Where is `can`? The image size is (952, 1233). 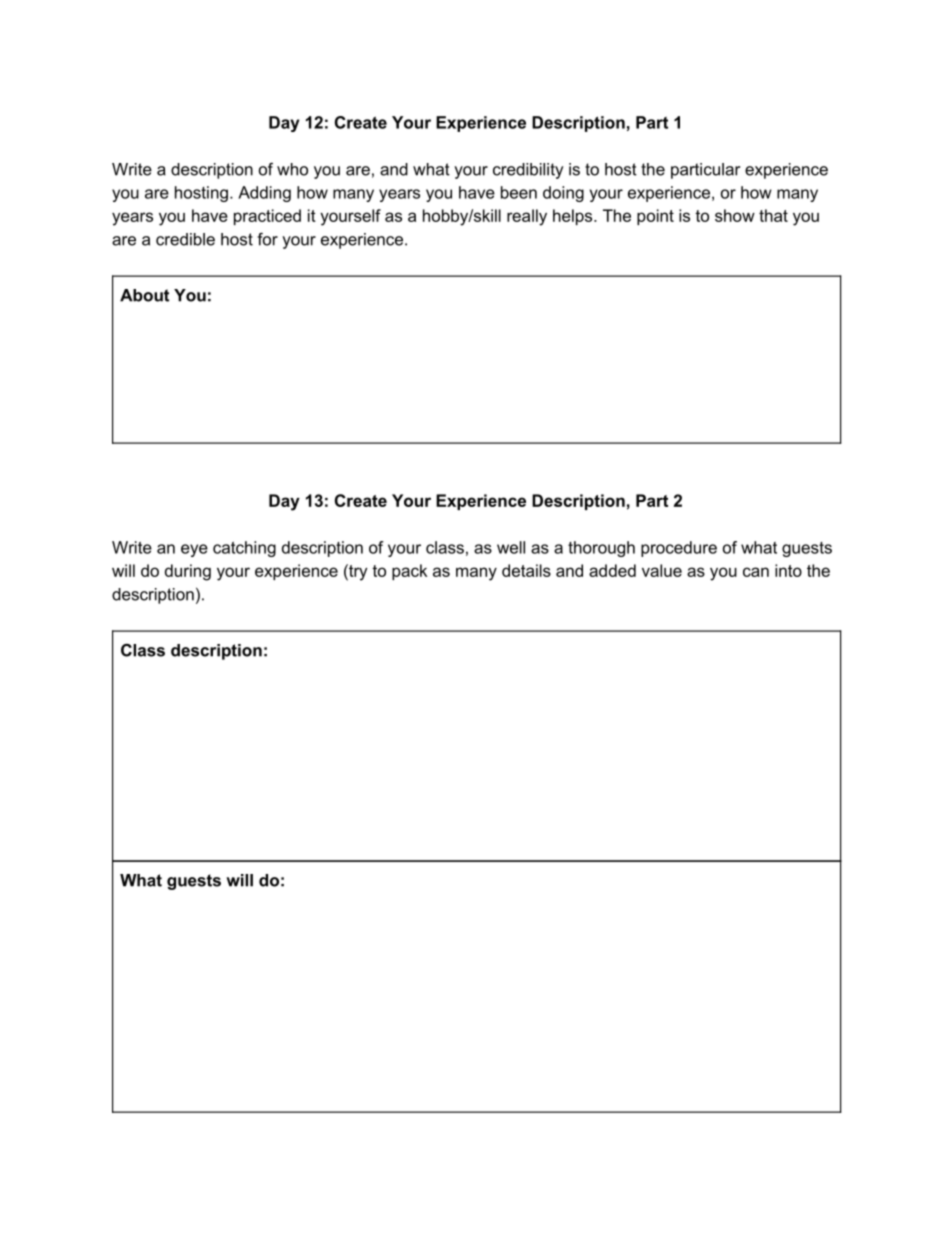
can is located at coordinates (756, 572).
